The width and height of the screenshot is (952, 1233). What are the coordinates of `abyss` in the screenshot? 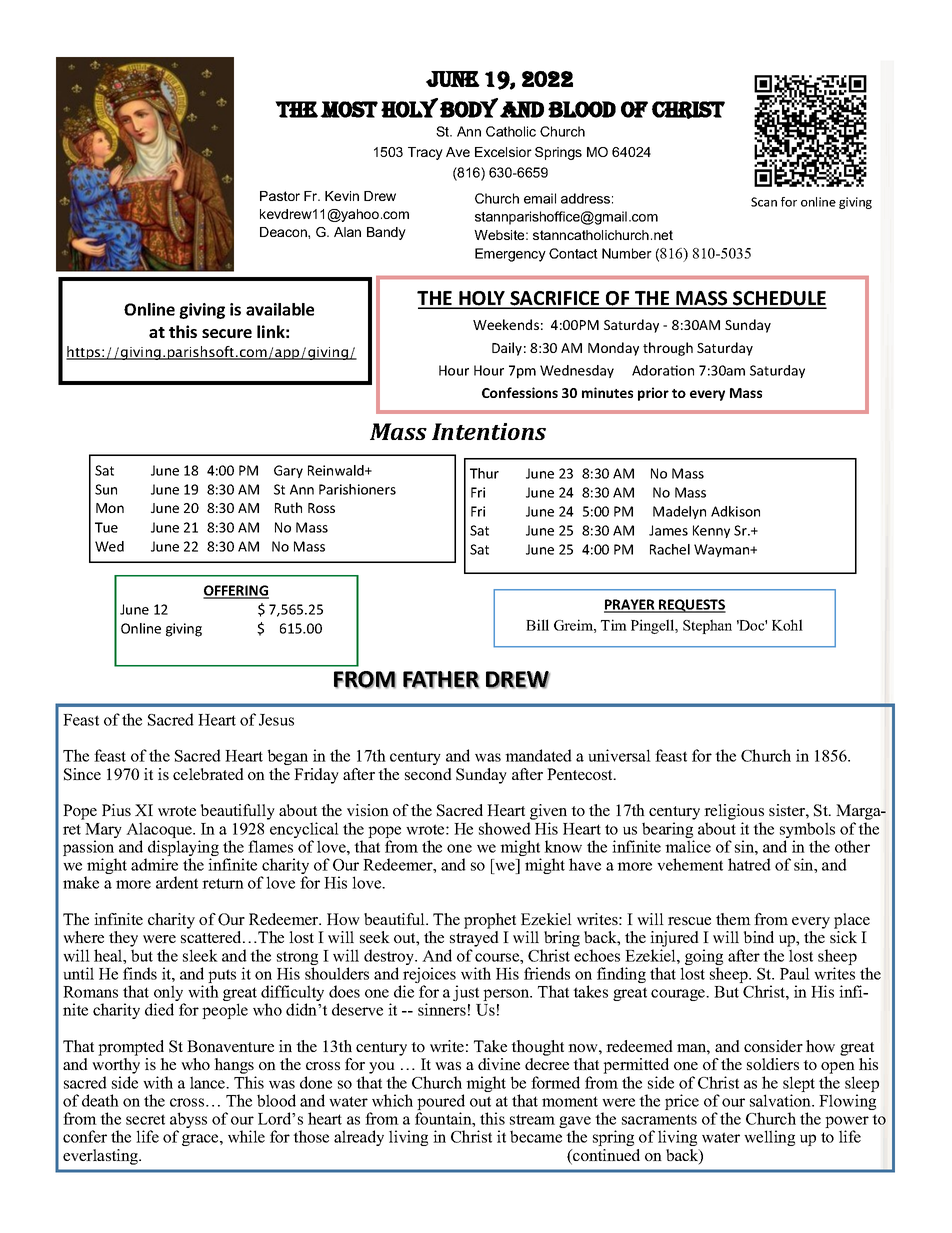 It's located at (188, 1121).
